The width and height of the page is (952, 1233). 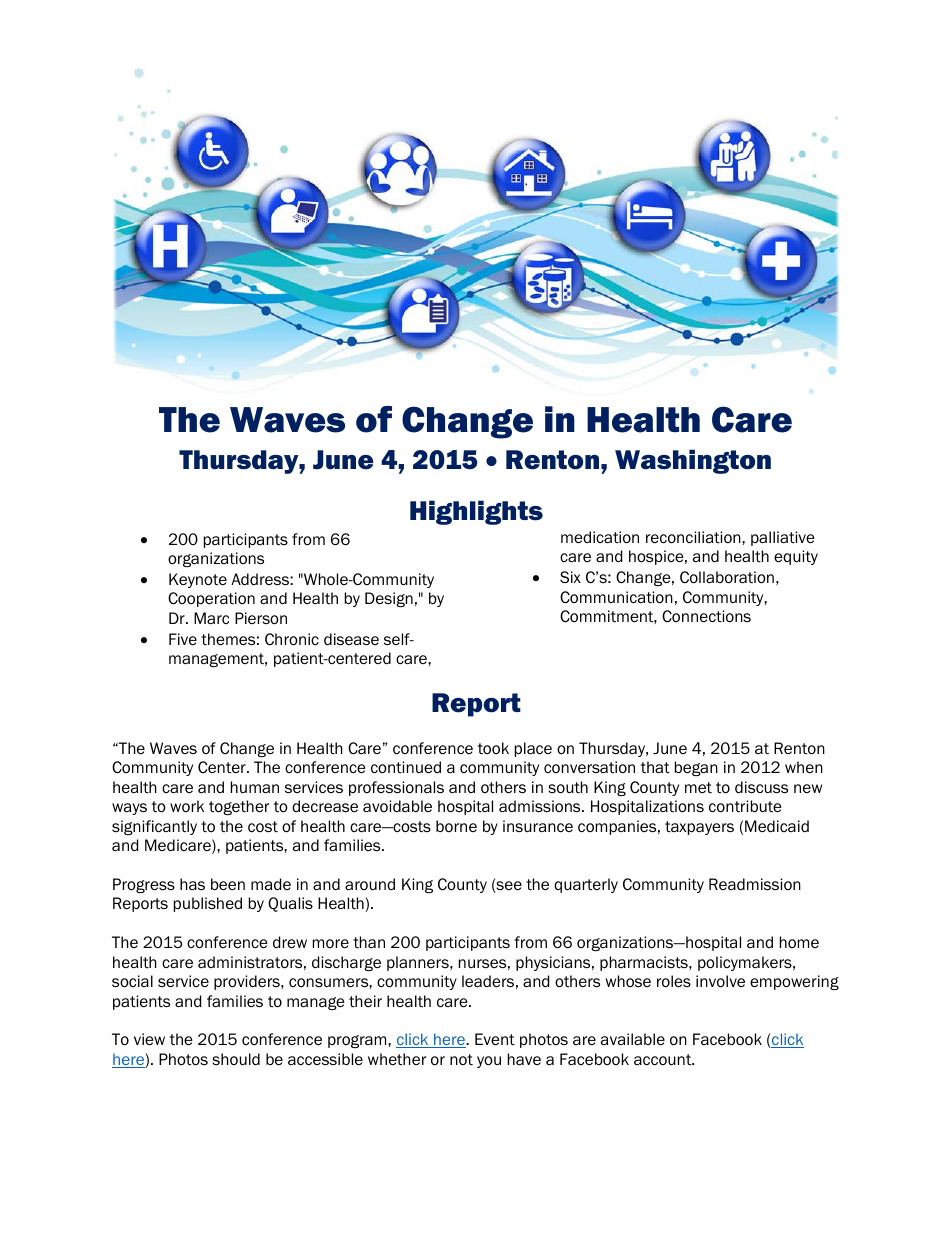 I want to click on Keynote, so click(x=198, y=580).
